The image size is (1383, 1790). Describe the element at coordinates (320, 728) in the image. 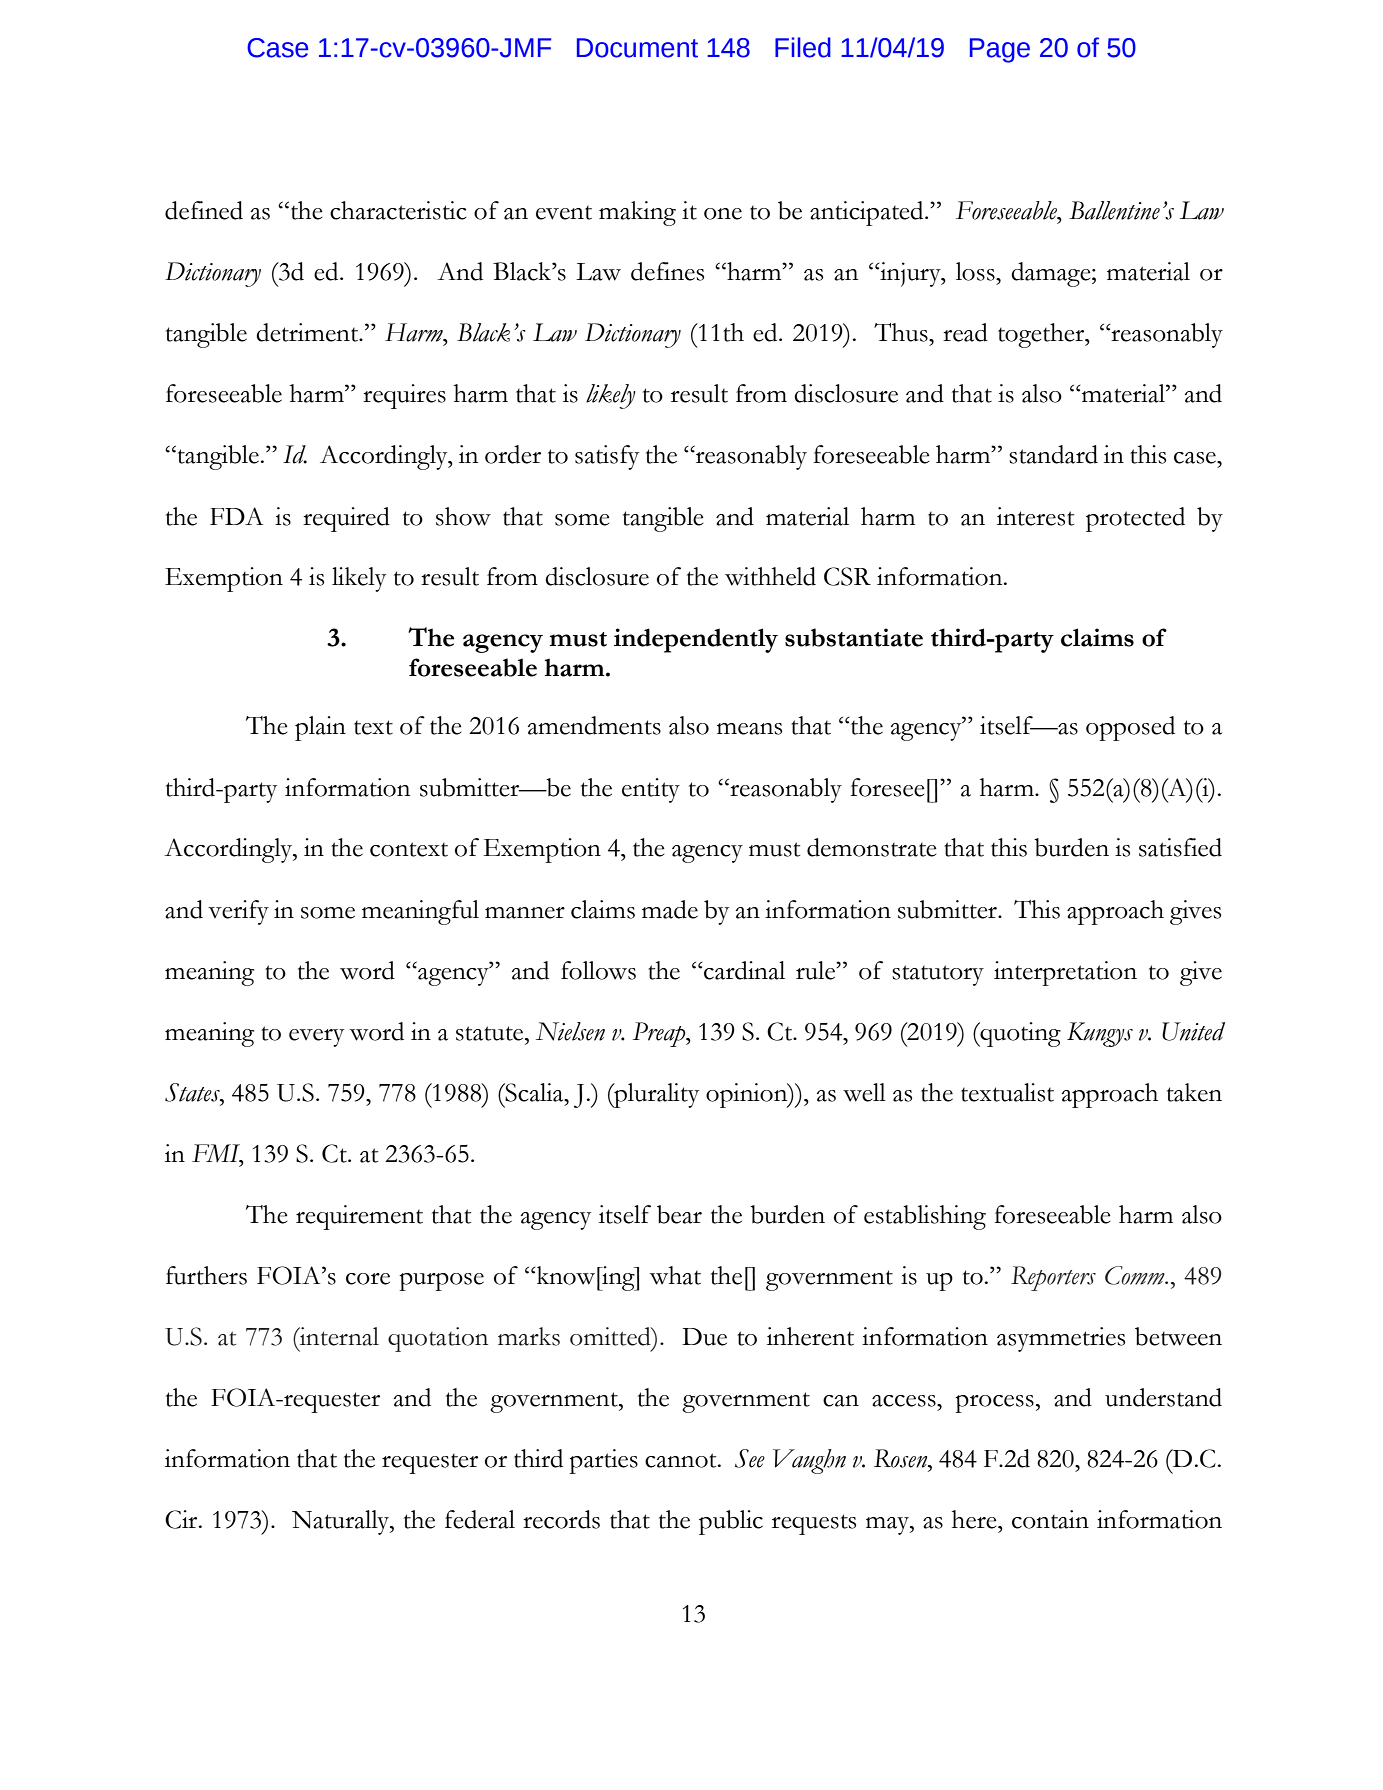

I see `plain` at that location.
